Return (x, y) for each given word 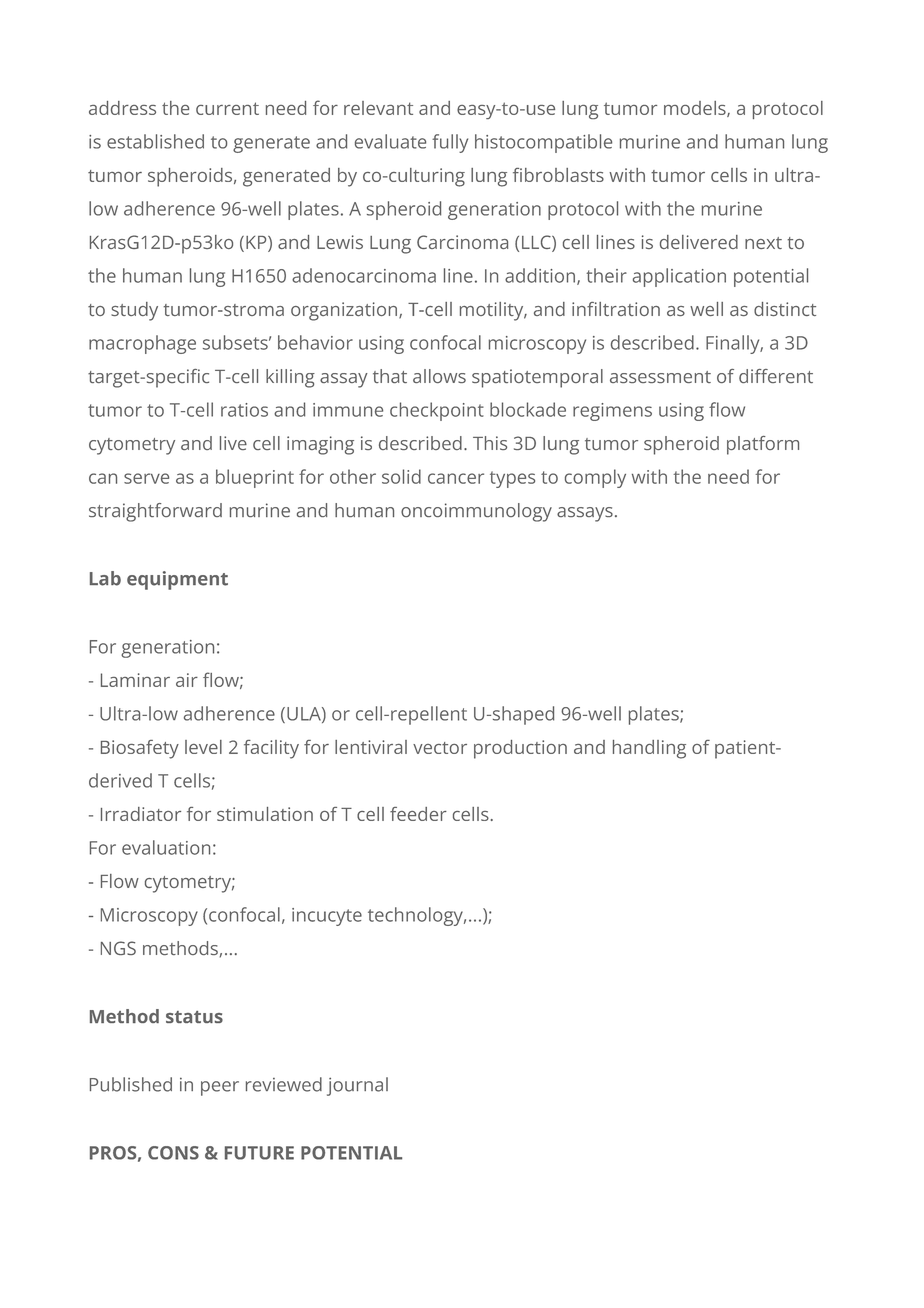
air (187, 680)
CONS (173, 1153)
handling (649, 749)
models (696, 109)
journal (357, 1086)
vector (440, 748)
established (155, 141)
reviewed (284, 1084)
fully (450, 143)
